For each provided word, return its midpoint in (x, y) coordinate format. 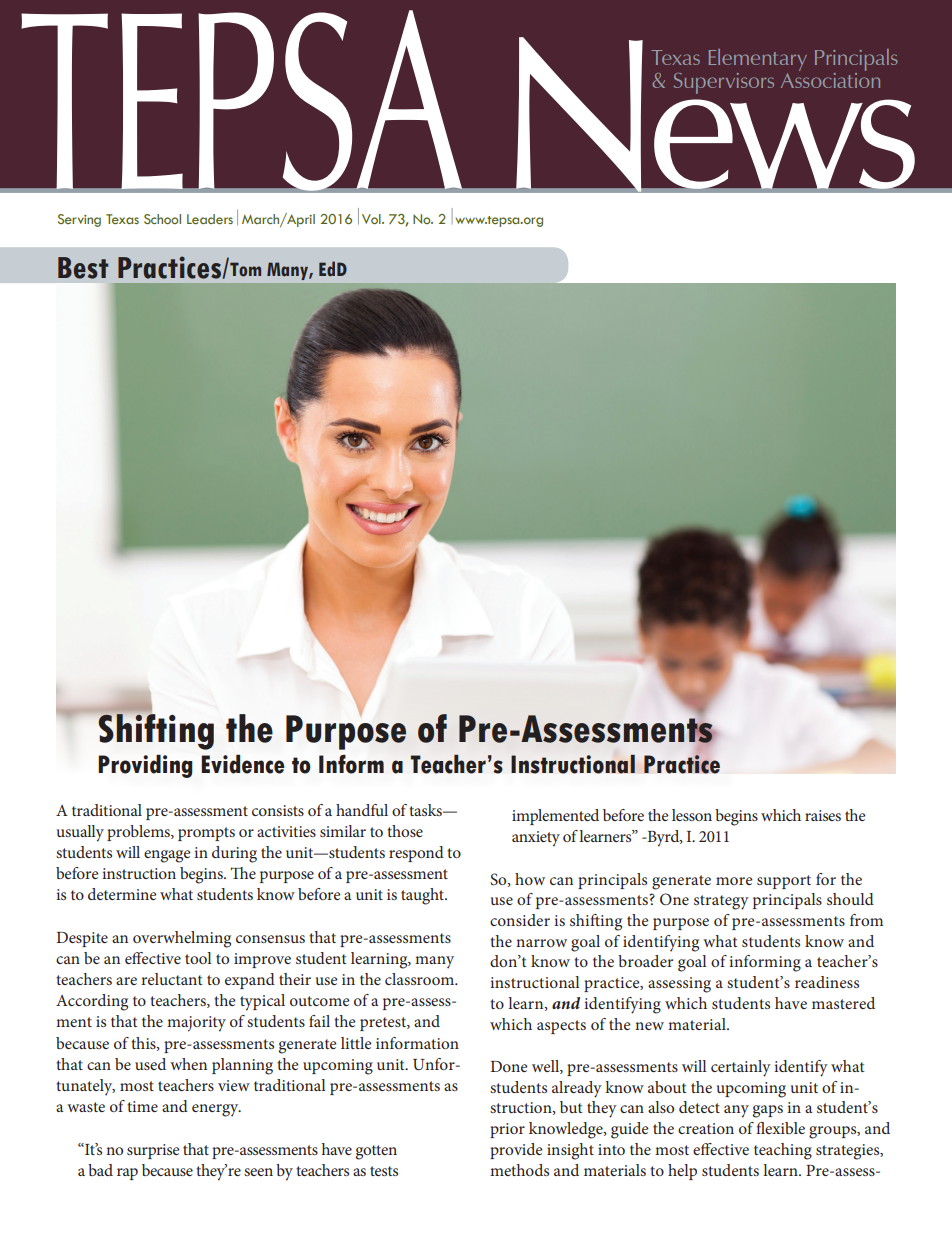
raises (823, 815)
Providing (145, 766)
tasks (426, 810)
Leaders (210, 219)
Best (83, 268)
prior (507, 1130)
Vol (372, 219)
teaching (783, 1151)
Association (830, 79)
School (162, 219)
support (784, 882)
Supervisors (724, 83)
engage (167, 856)
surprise (153, 1151)
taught (424, 896)
